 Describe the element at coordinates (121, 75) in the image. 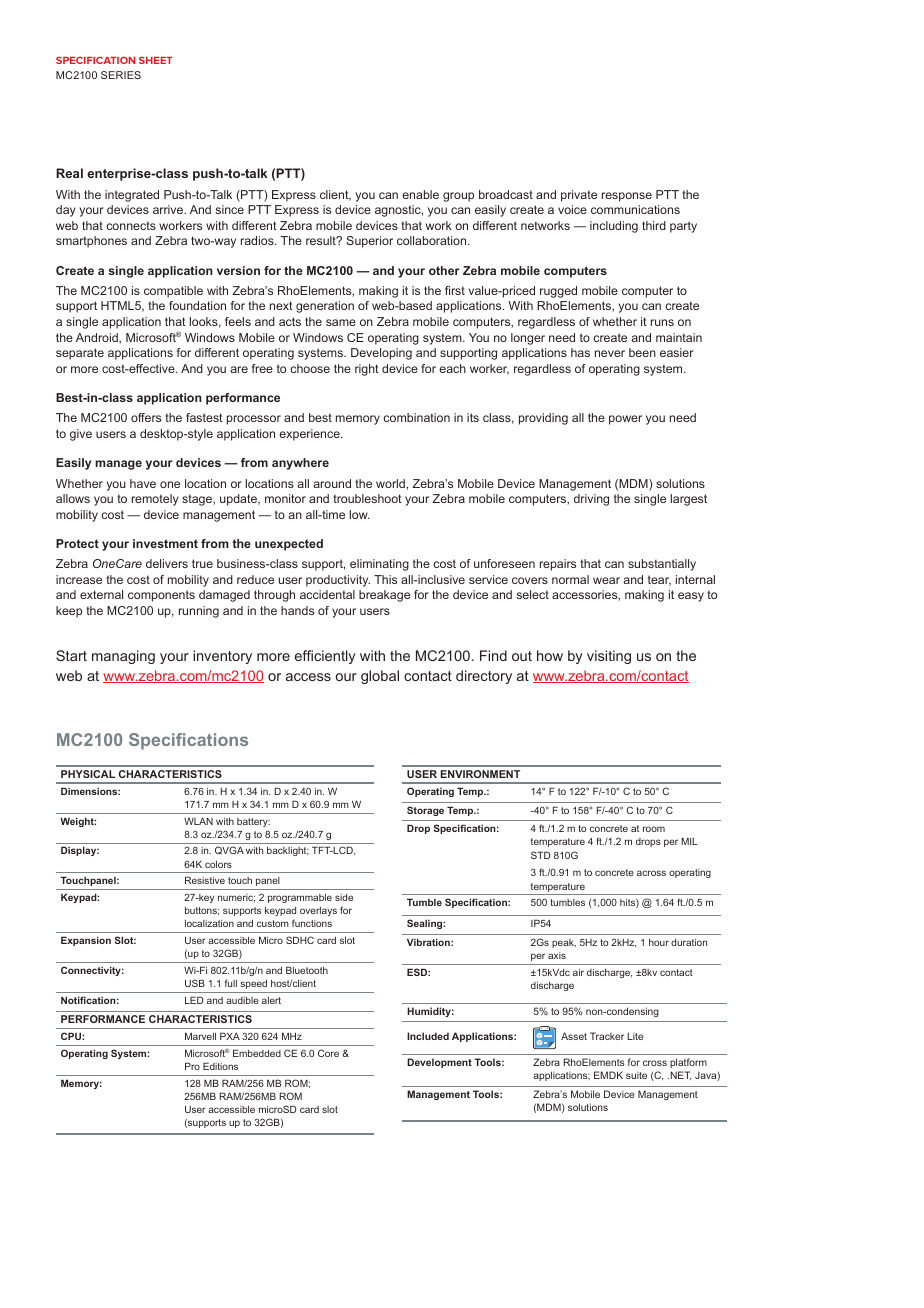

I see `SERIES` at that location.
